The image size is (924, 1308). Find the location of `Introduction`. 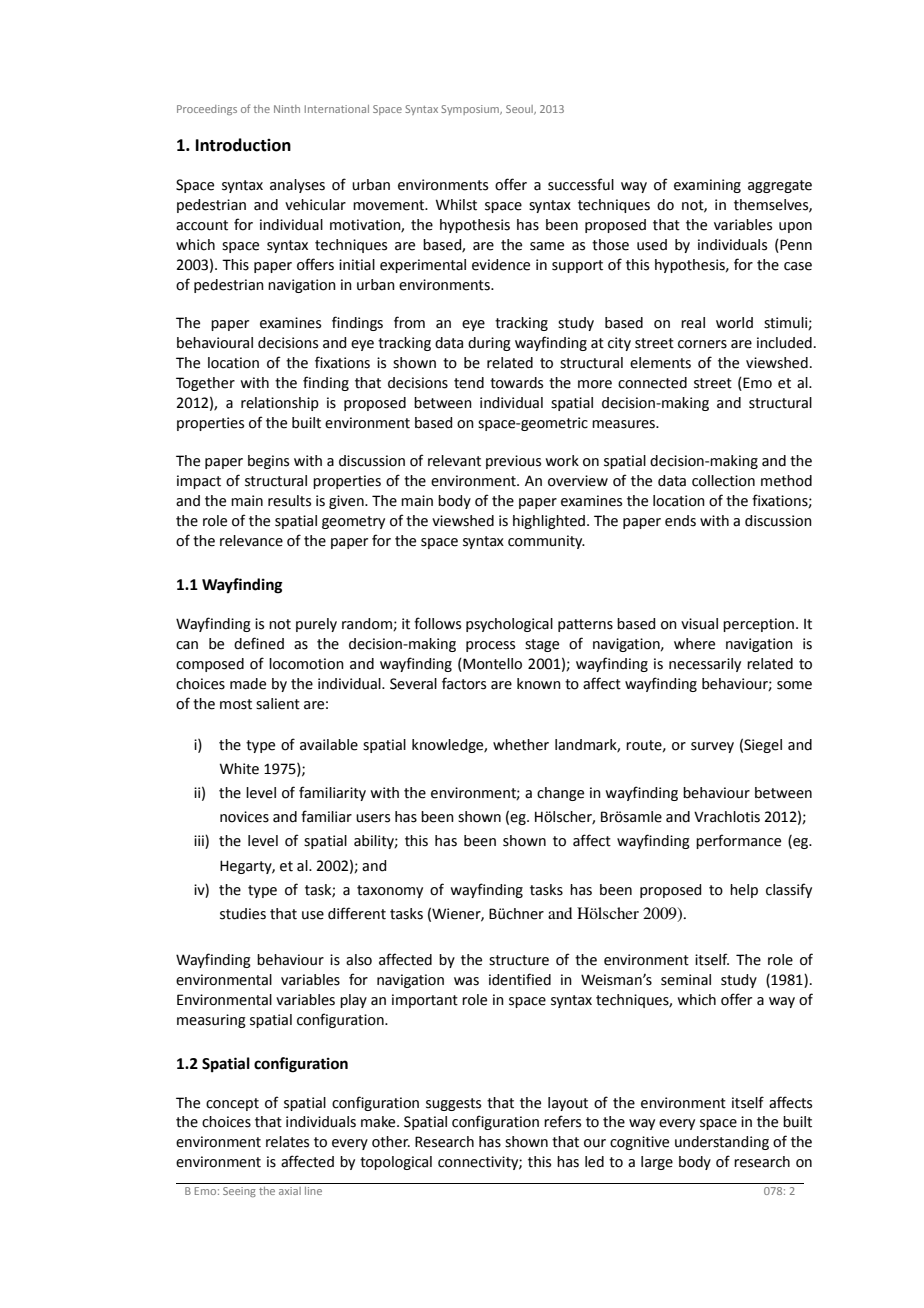

Introduction is located at coordinates (243, 145).
